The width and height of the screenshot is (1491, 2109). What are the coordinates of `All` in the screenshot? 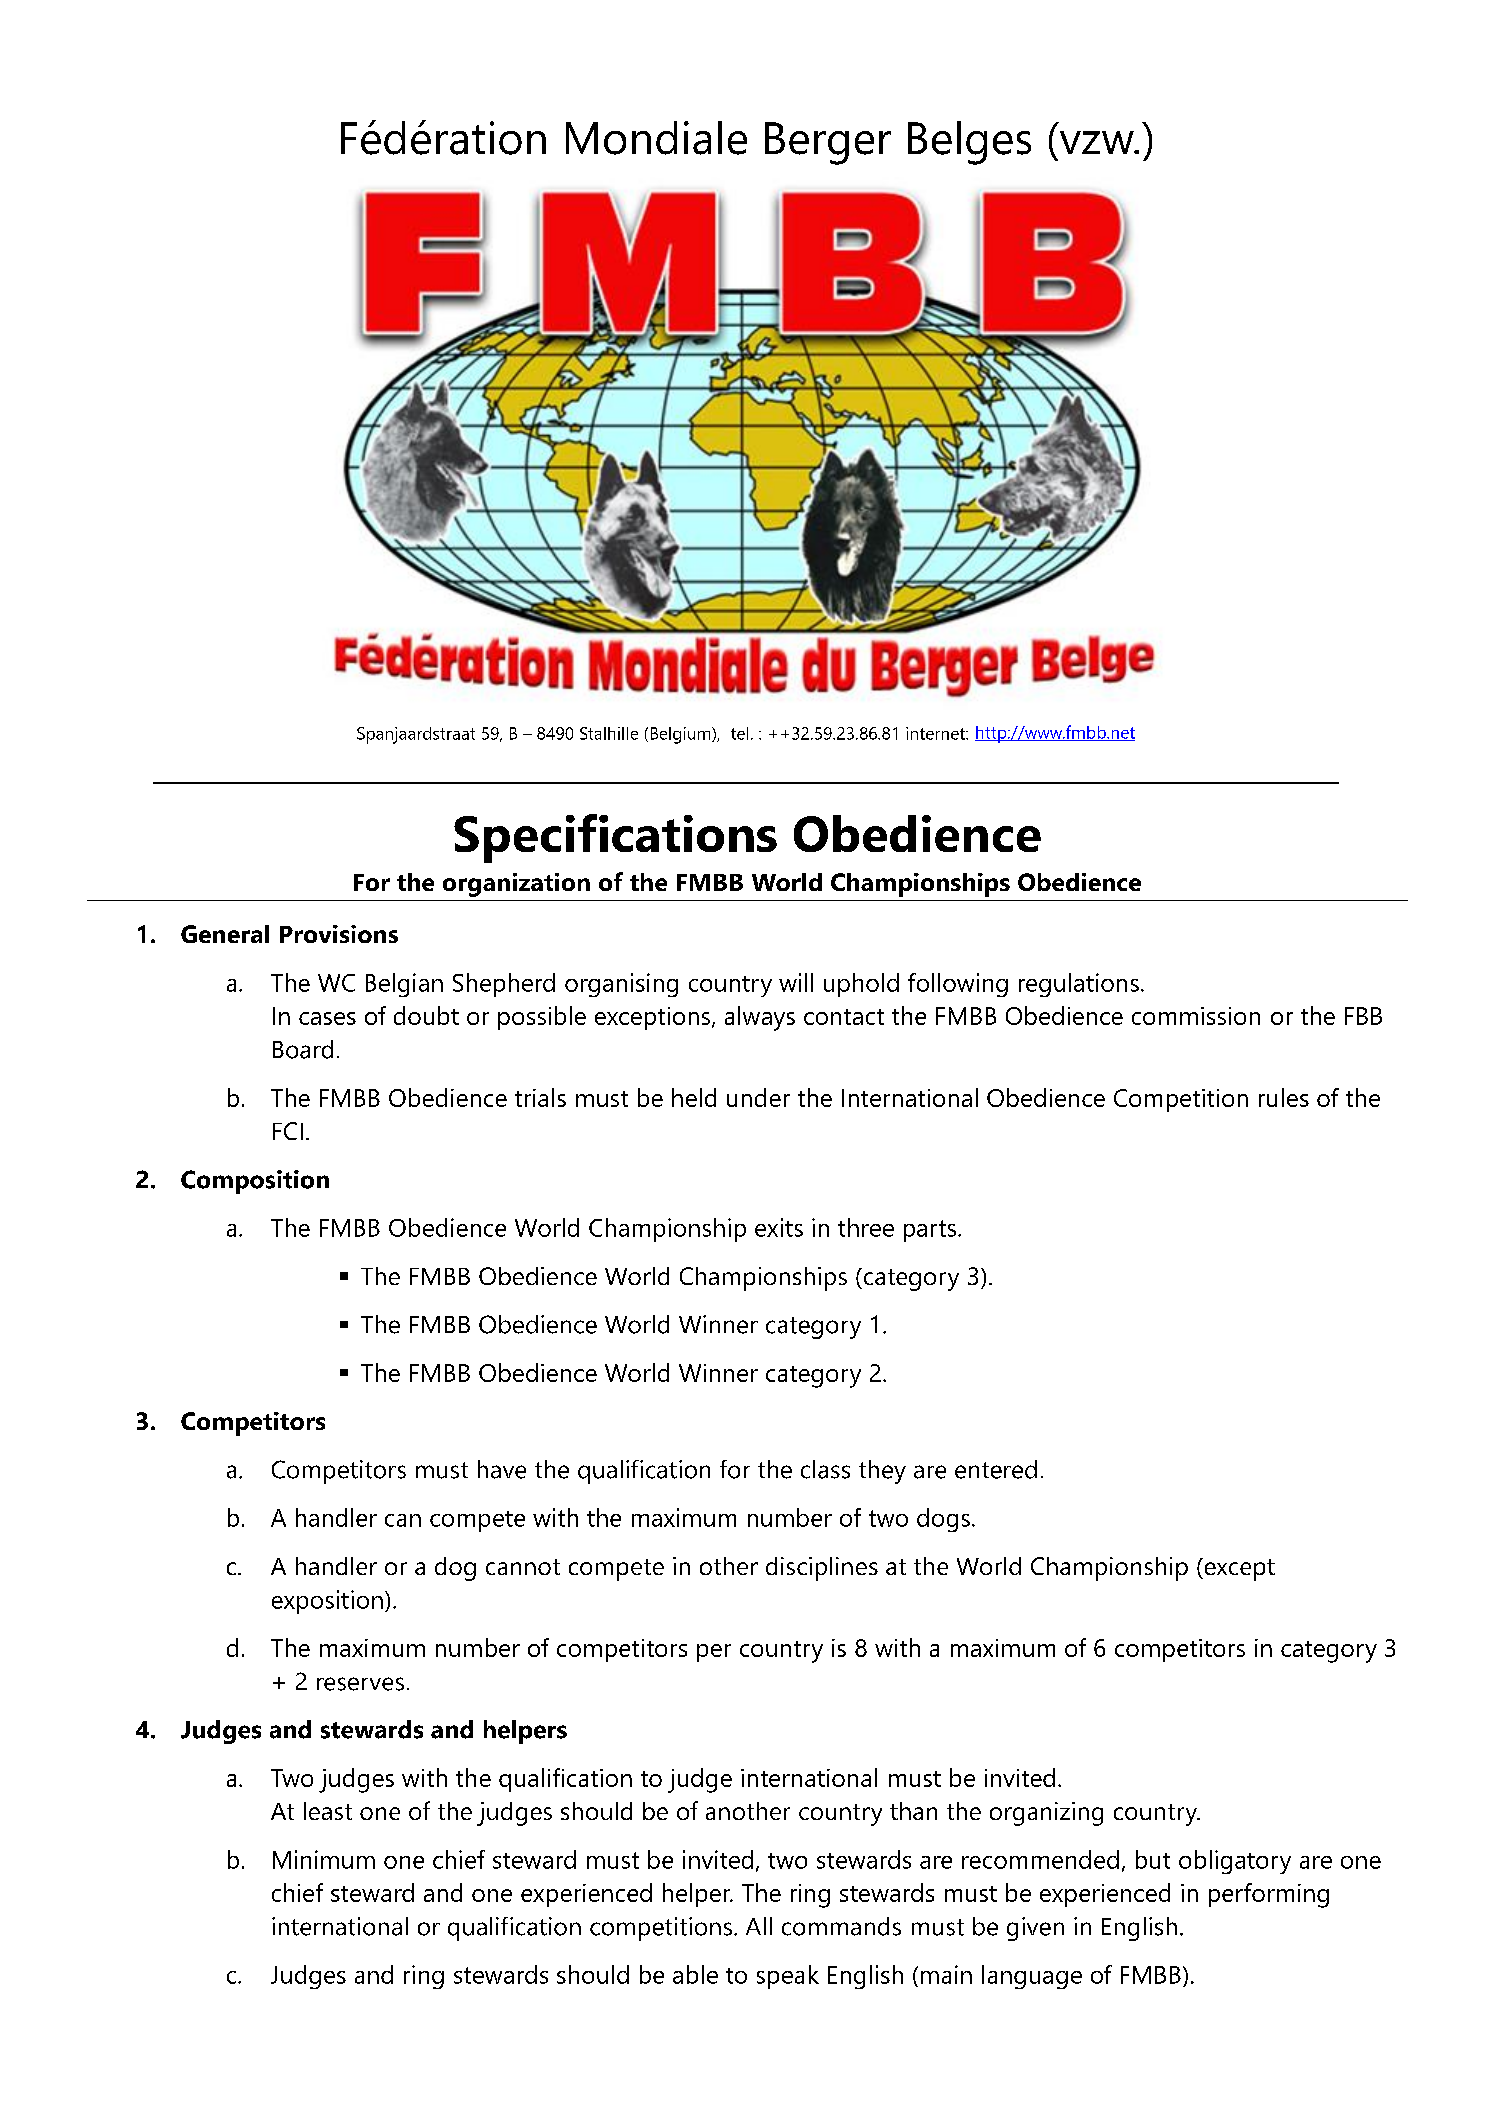 It's located at (759, 1926).
